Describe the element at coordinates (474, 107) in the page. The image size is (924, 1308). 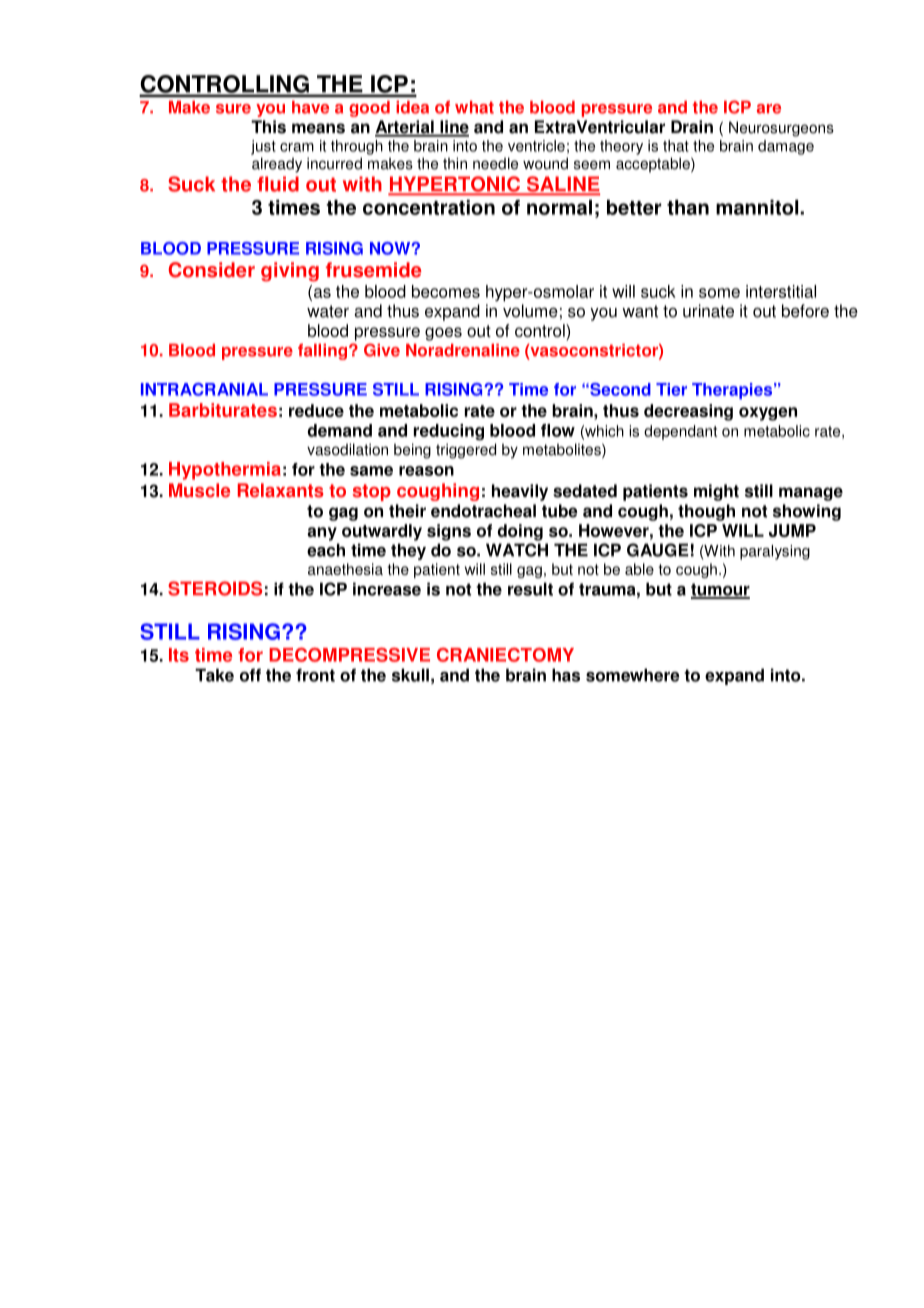
I see `what` at that location.
